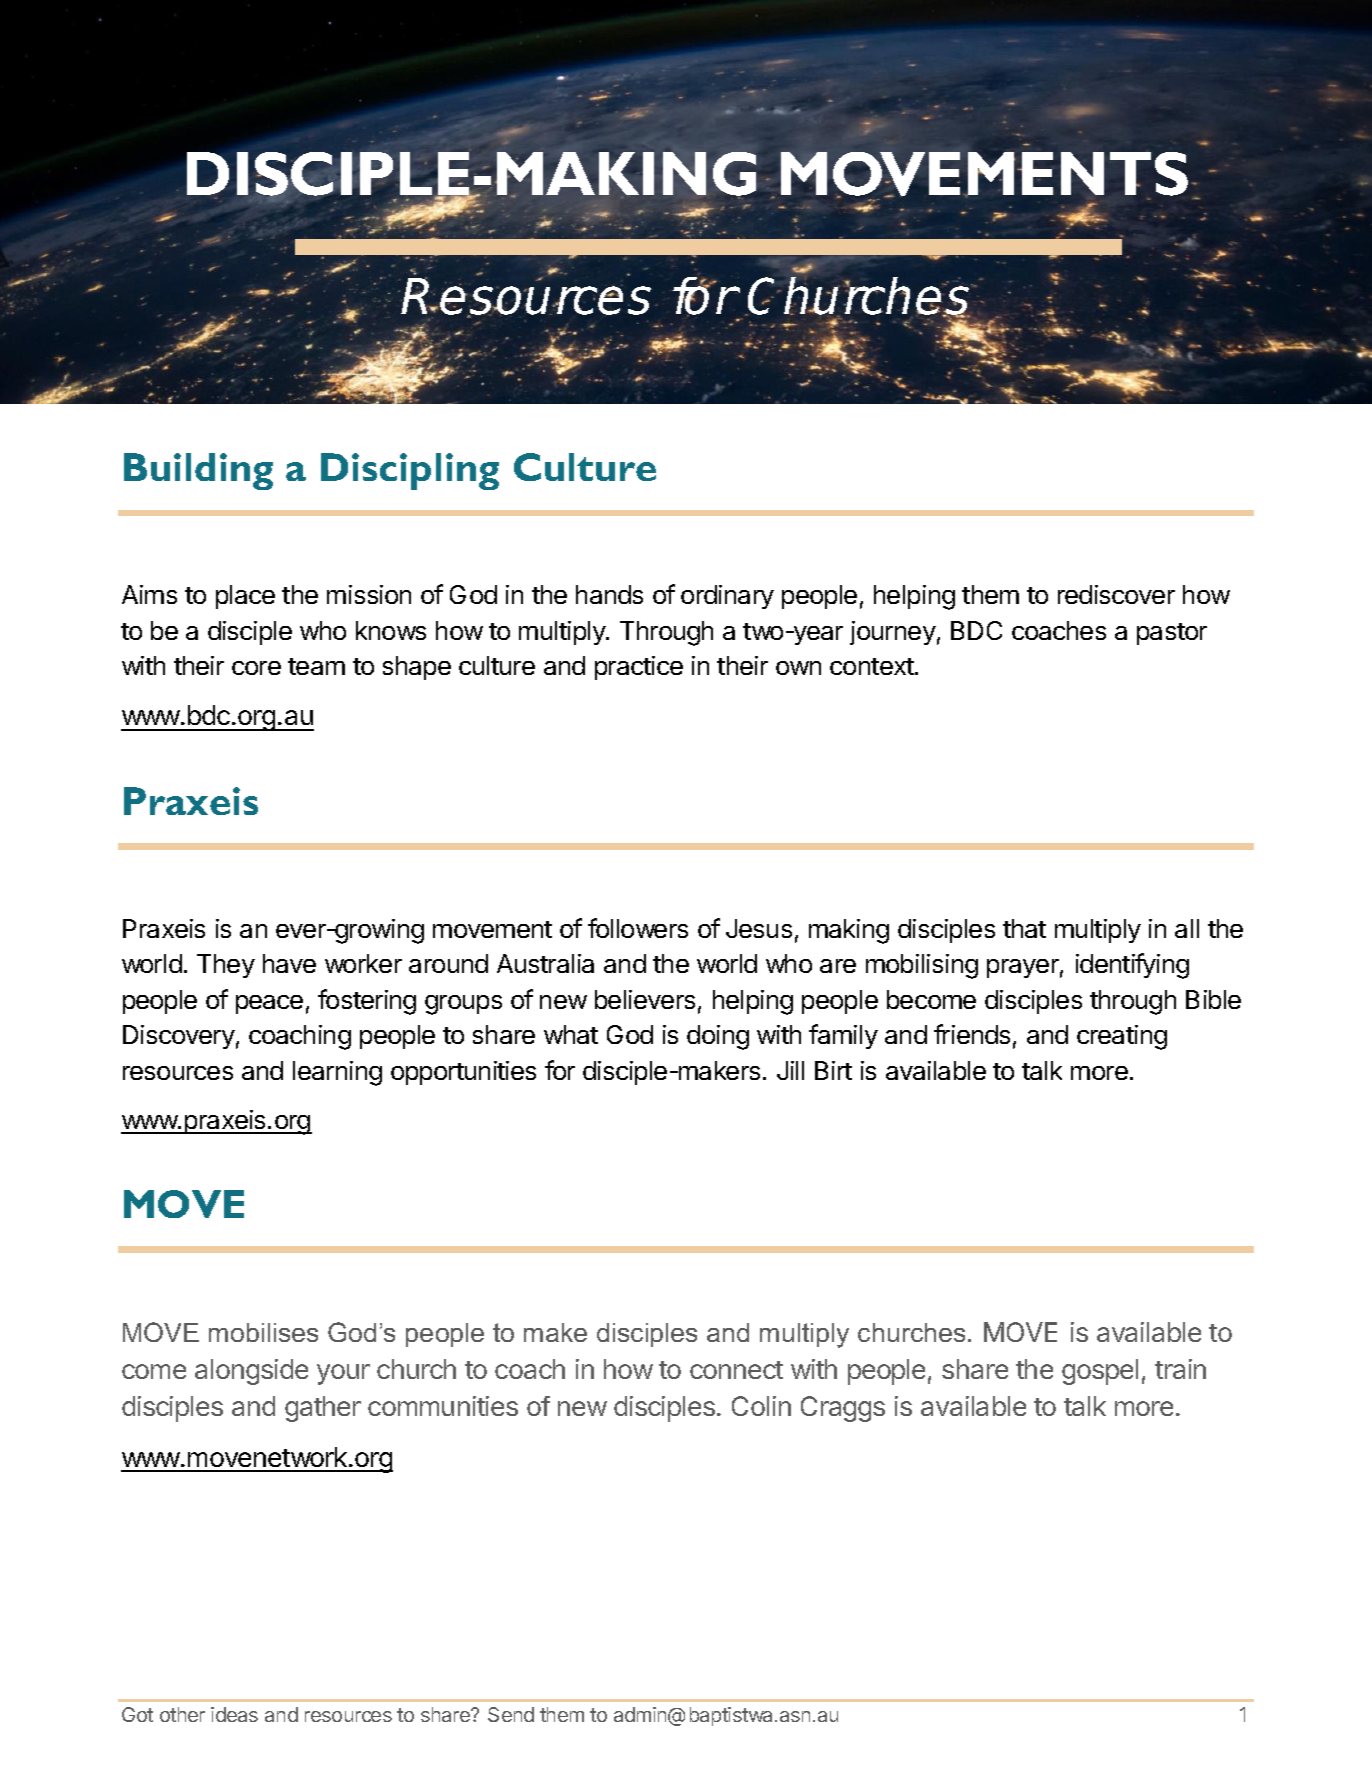  Describe the element at coordinates (511, 1714) in the page. I see `Send` at that location.
